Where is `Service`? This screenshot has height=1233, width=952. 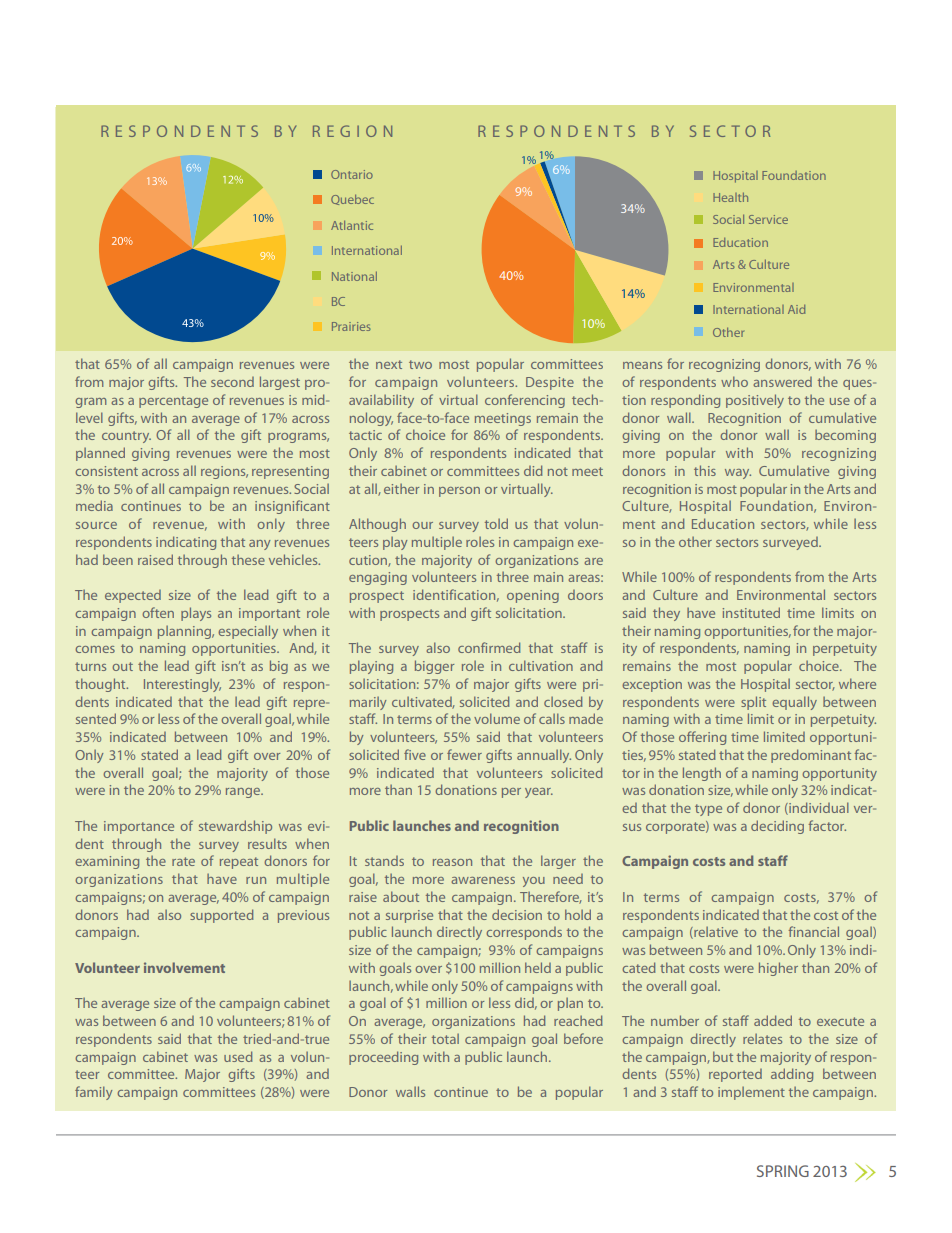 Service is located at coordinates (768, 219).
